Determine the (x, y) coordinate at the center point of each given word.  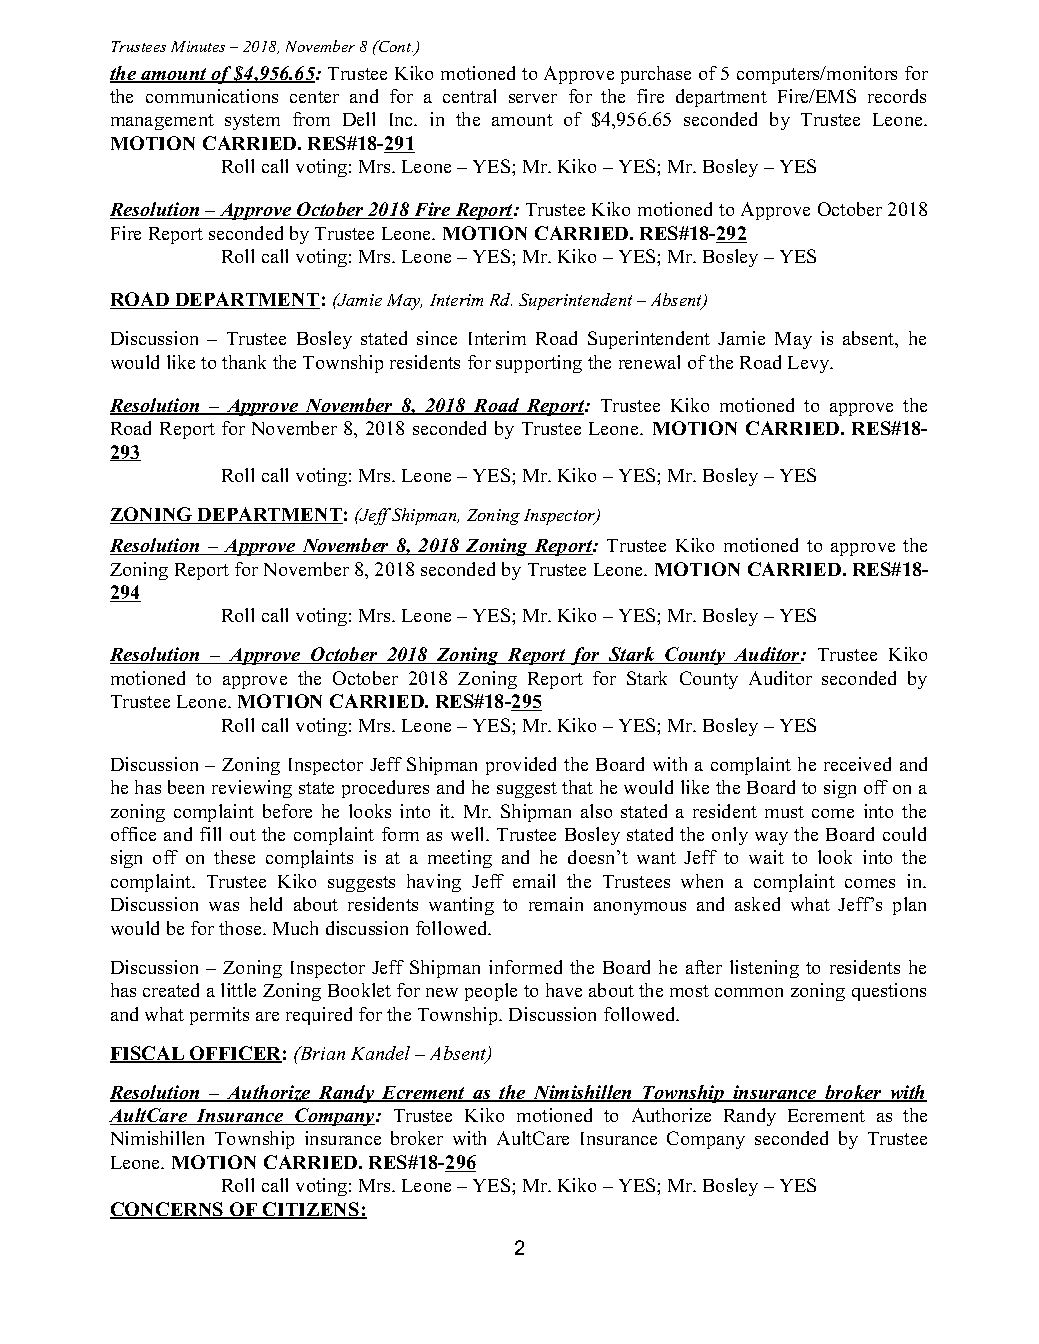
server (533, 98)
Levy (810, 364)
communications (212, 96)
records (897, 96)
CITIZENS (311, 1210)
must (784, 812)
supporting (539, 364)
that (577, 787)
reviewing (252, 789)
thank (244, 362)
